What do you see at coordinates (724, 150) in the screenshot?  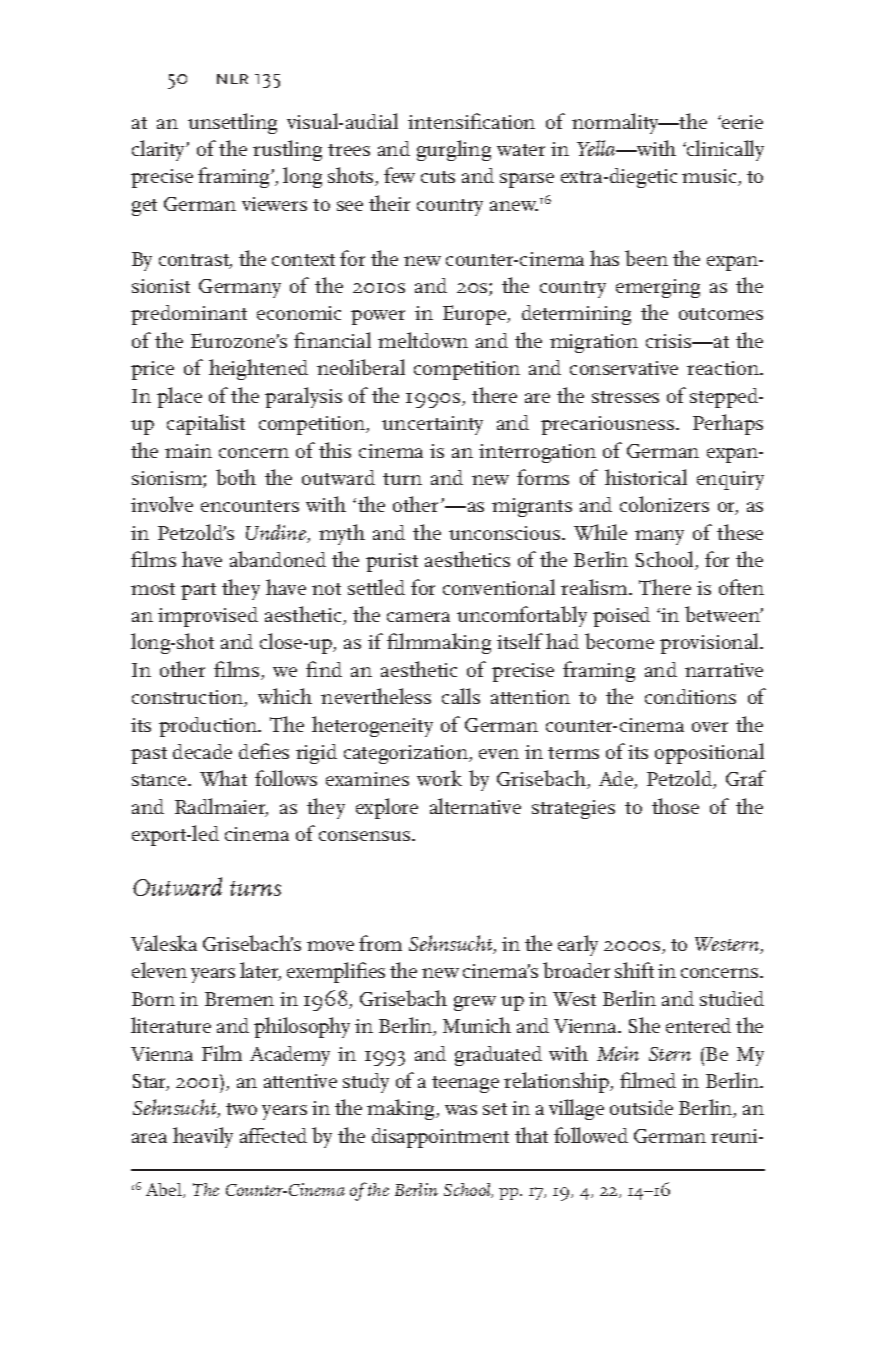 I see `clinically` at bounding box center [724, 150].
